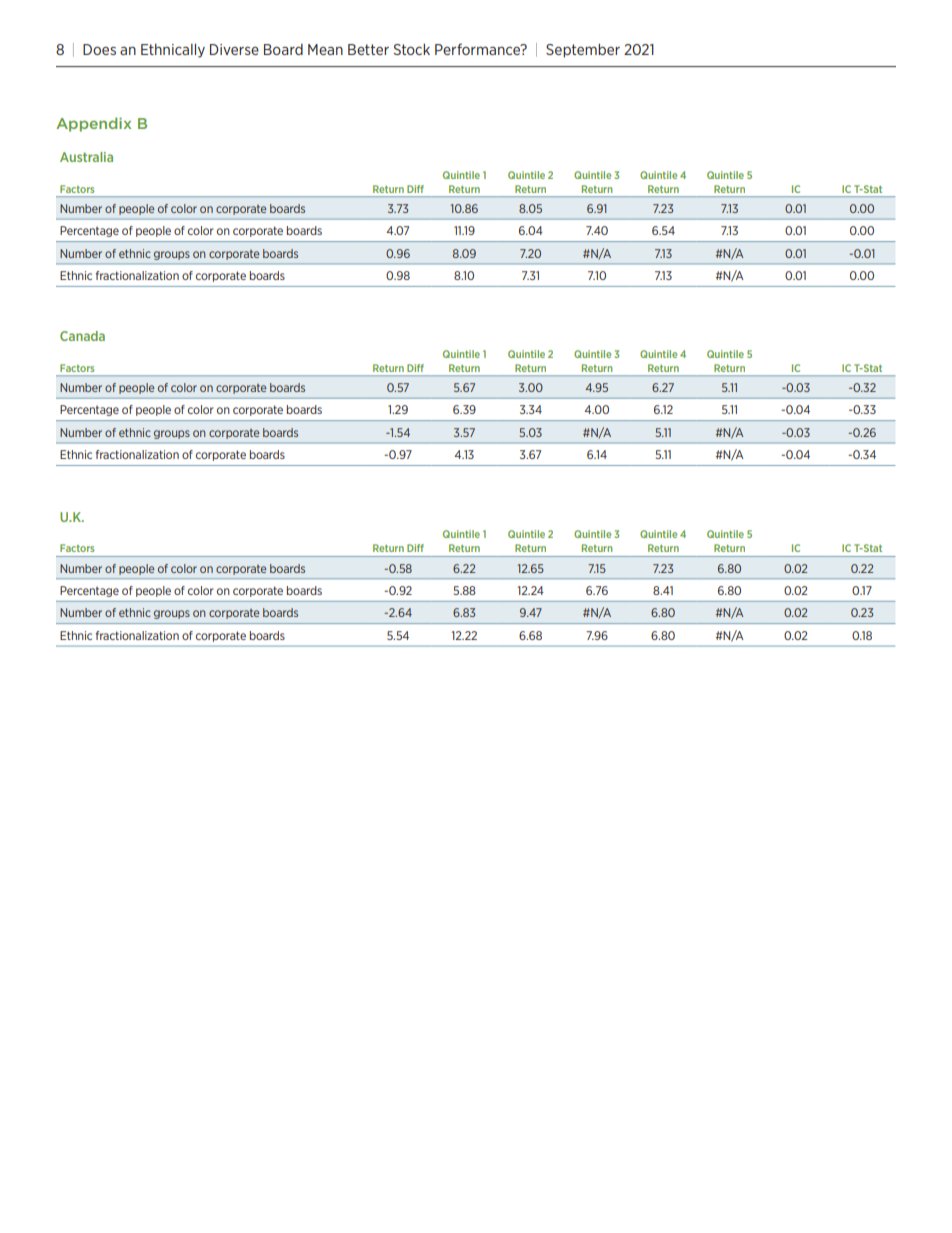 This screenshot has width=952, height=1233. What do you see at coordinates (411, 49) in the screenshot?
I see `Stock` at bounding box center [411, 49].
